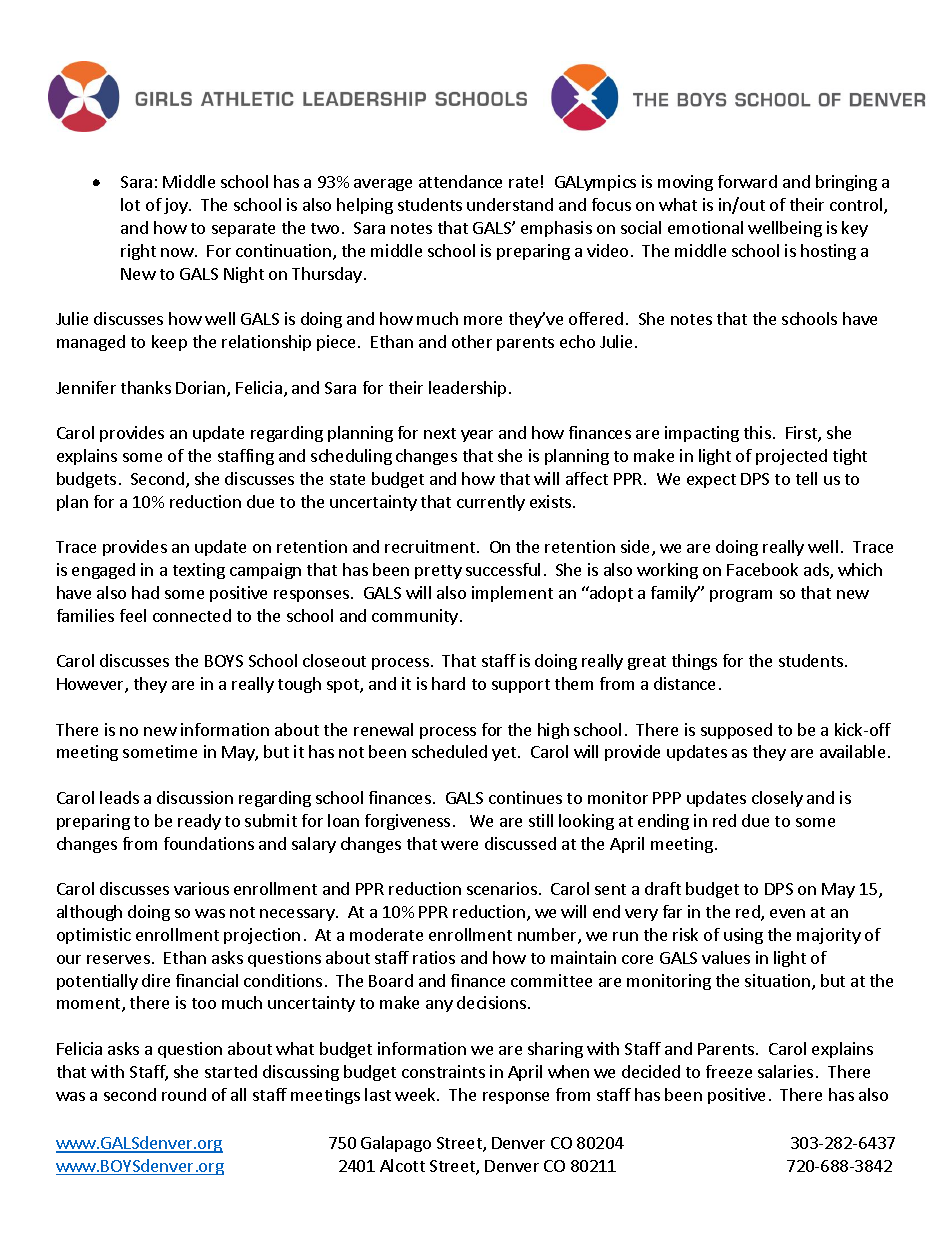 This screenshot has width=952, height=1233. What do you see at coordinates (757, 432) in the screenshot?
I see `this` at bounding box center [757, 432].
